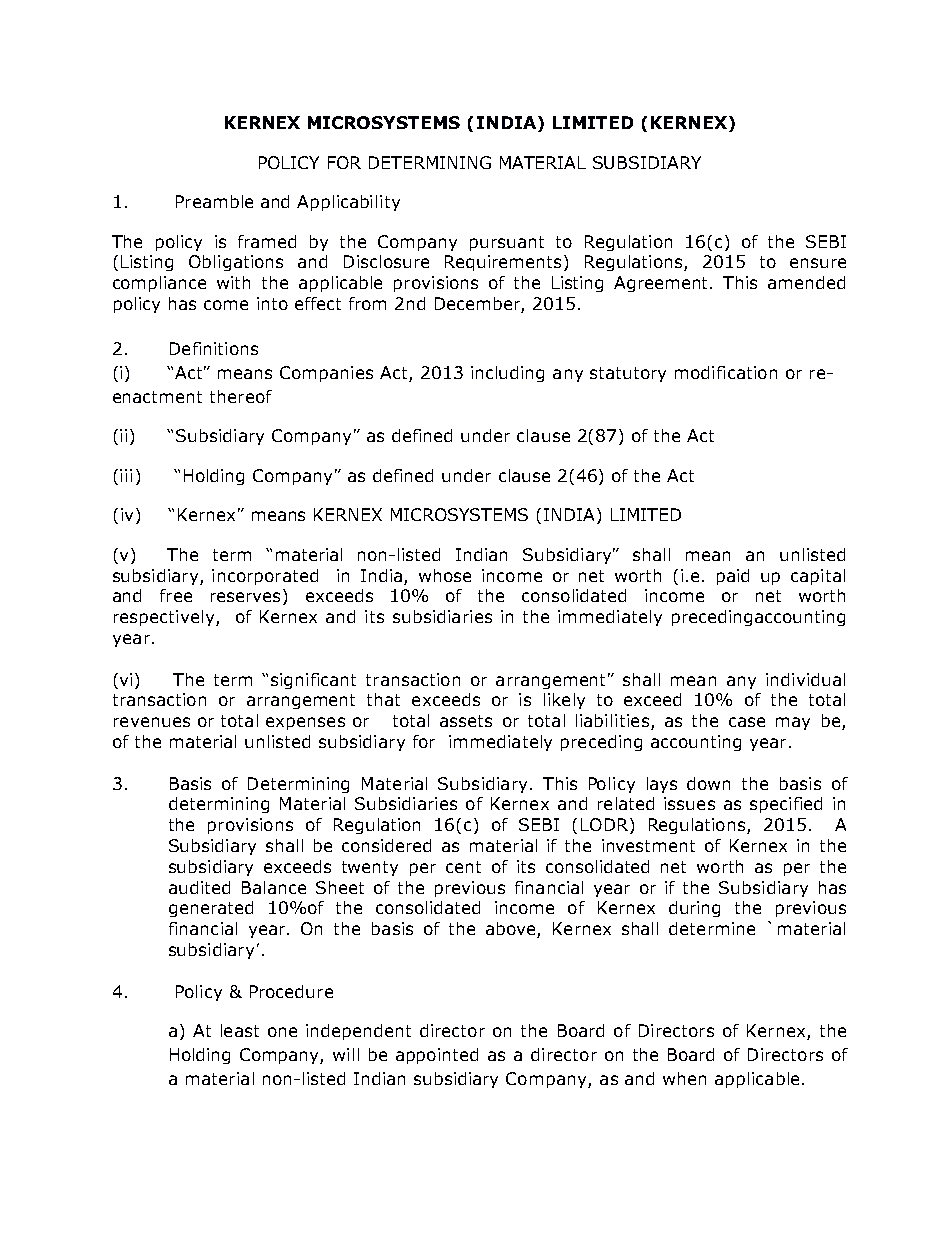 This screenshot has height=1233, width=952. What do you see at coordinates (507, 374) in the screenshot?
I see `including` at bounding box center [507, 374].
